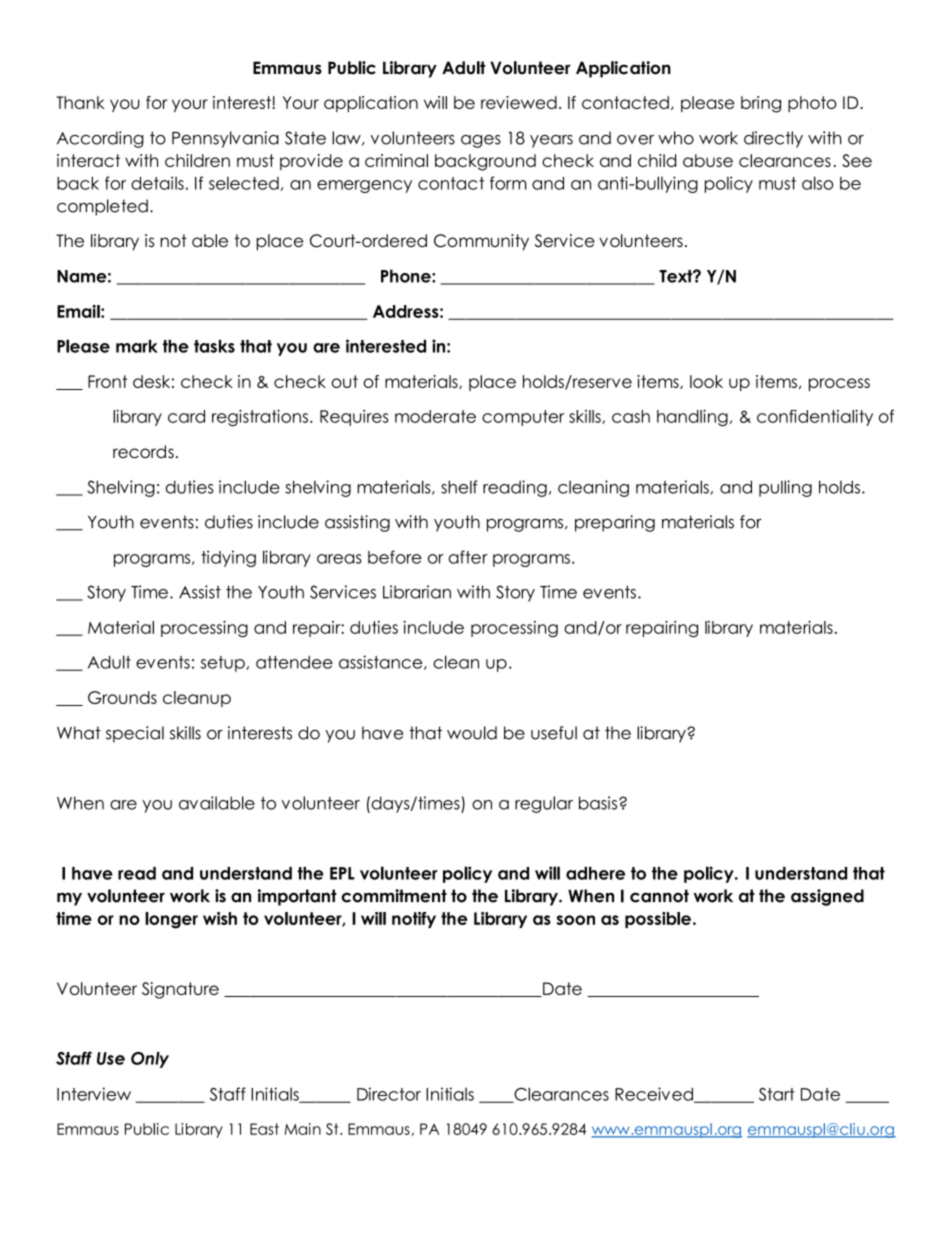  Describe the element at coordinates (481, 141) in the screenshot. I see `ages` at that location.
